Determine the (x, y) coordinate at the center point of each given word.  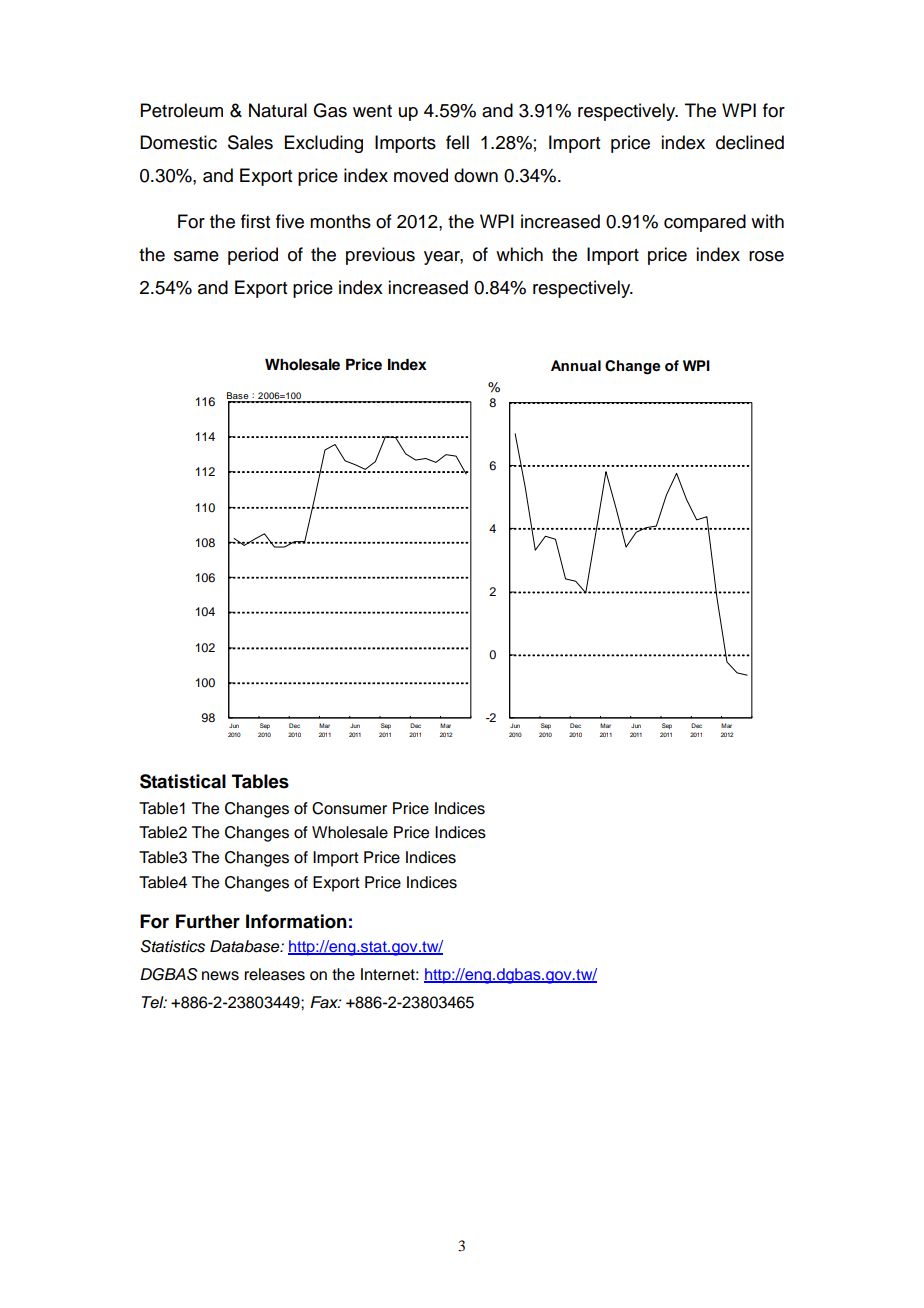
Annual (576, 365)
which (519, 254)
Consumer (349, 808)
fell (457, 142)
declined (750, 142)
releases (274, 974)
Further (208, 921)
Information (296, 921)
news (220, 976)
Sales (250, 142)
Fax (325, 1002)
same (196, 256)
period (253, 256)
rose (766, 256)
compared (705, 223)
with (767, 221)
